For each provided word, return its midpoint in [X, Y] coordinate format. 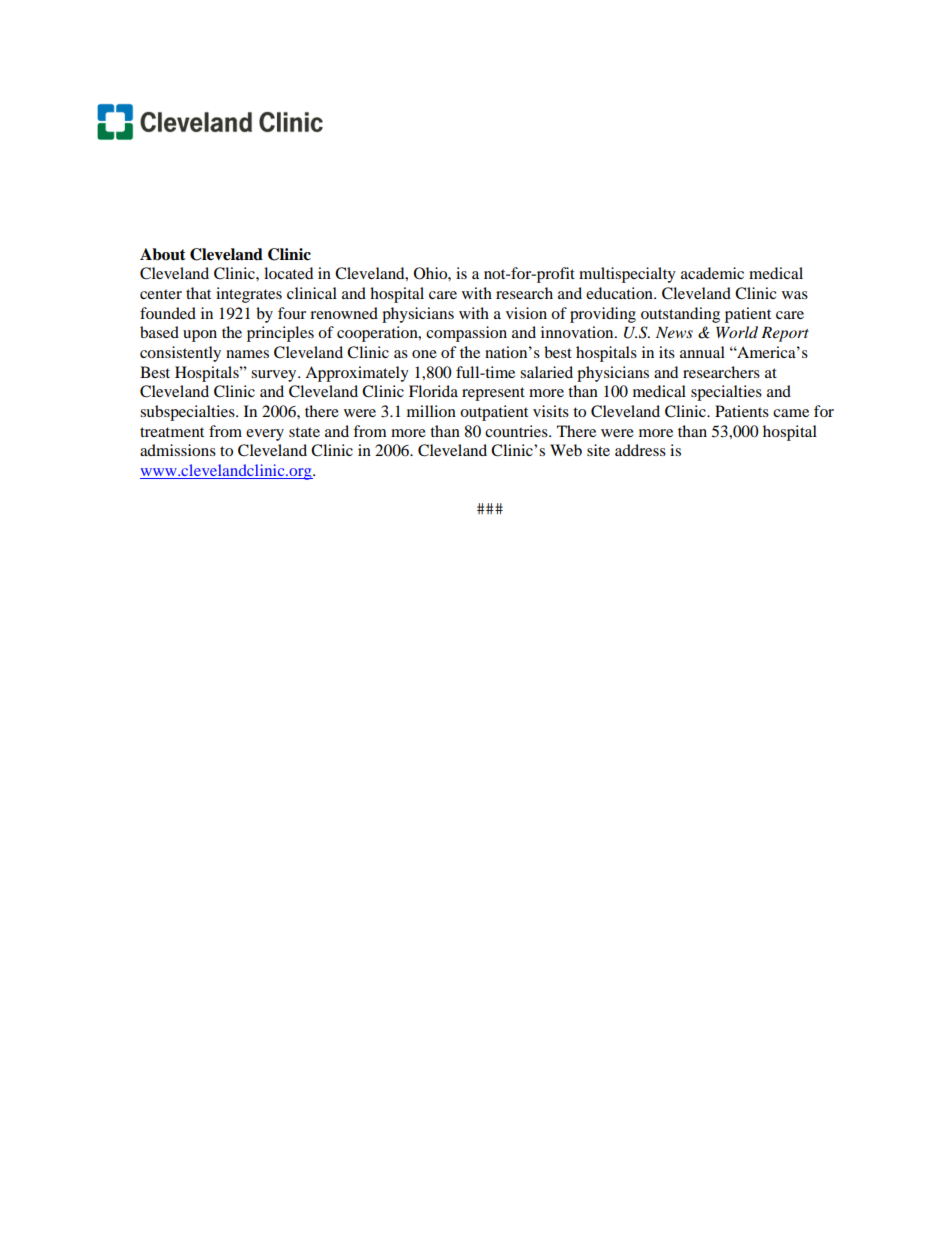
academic [712, 273]
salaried [546, 372]
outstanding [680, 315]
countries [517, 431]
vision [526, 313]
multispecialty [627, 275]
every [265, 435]
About [163, 254]
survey [275, 376]
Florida [433, 391]
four [292, 313]
